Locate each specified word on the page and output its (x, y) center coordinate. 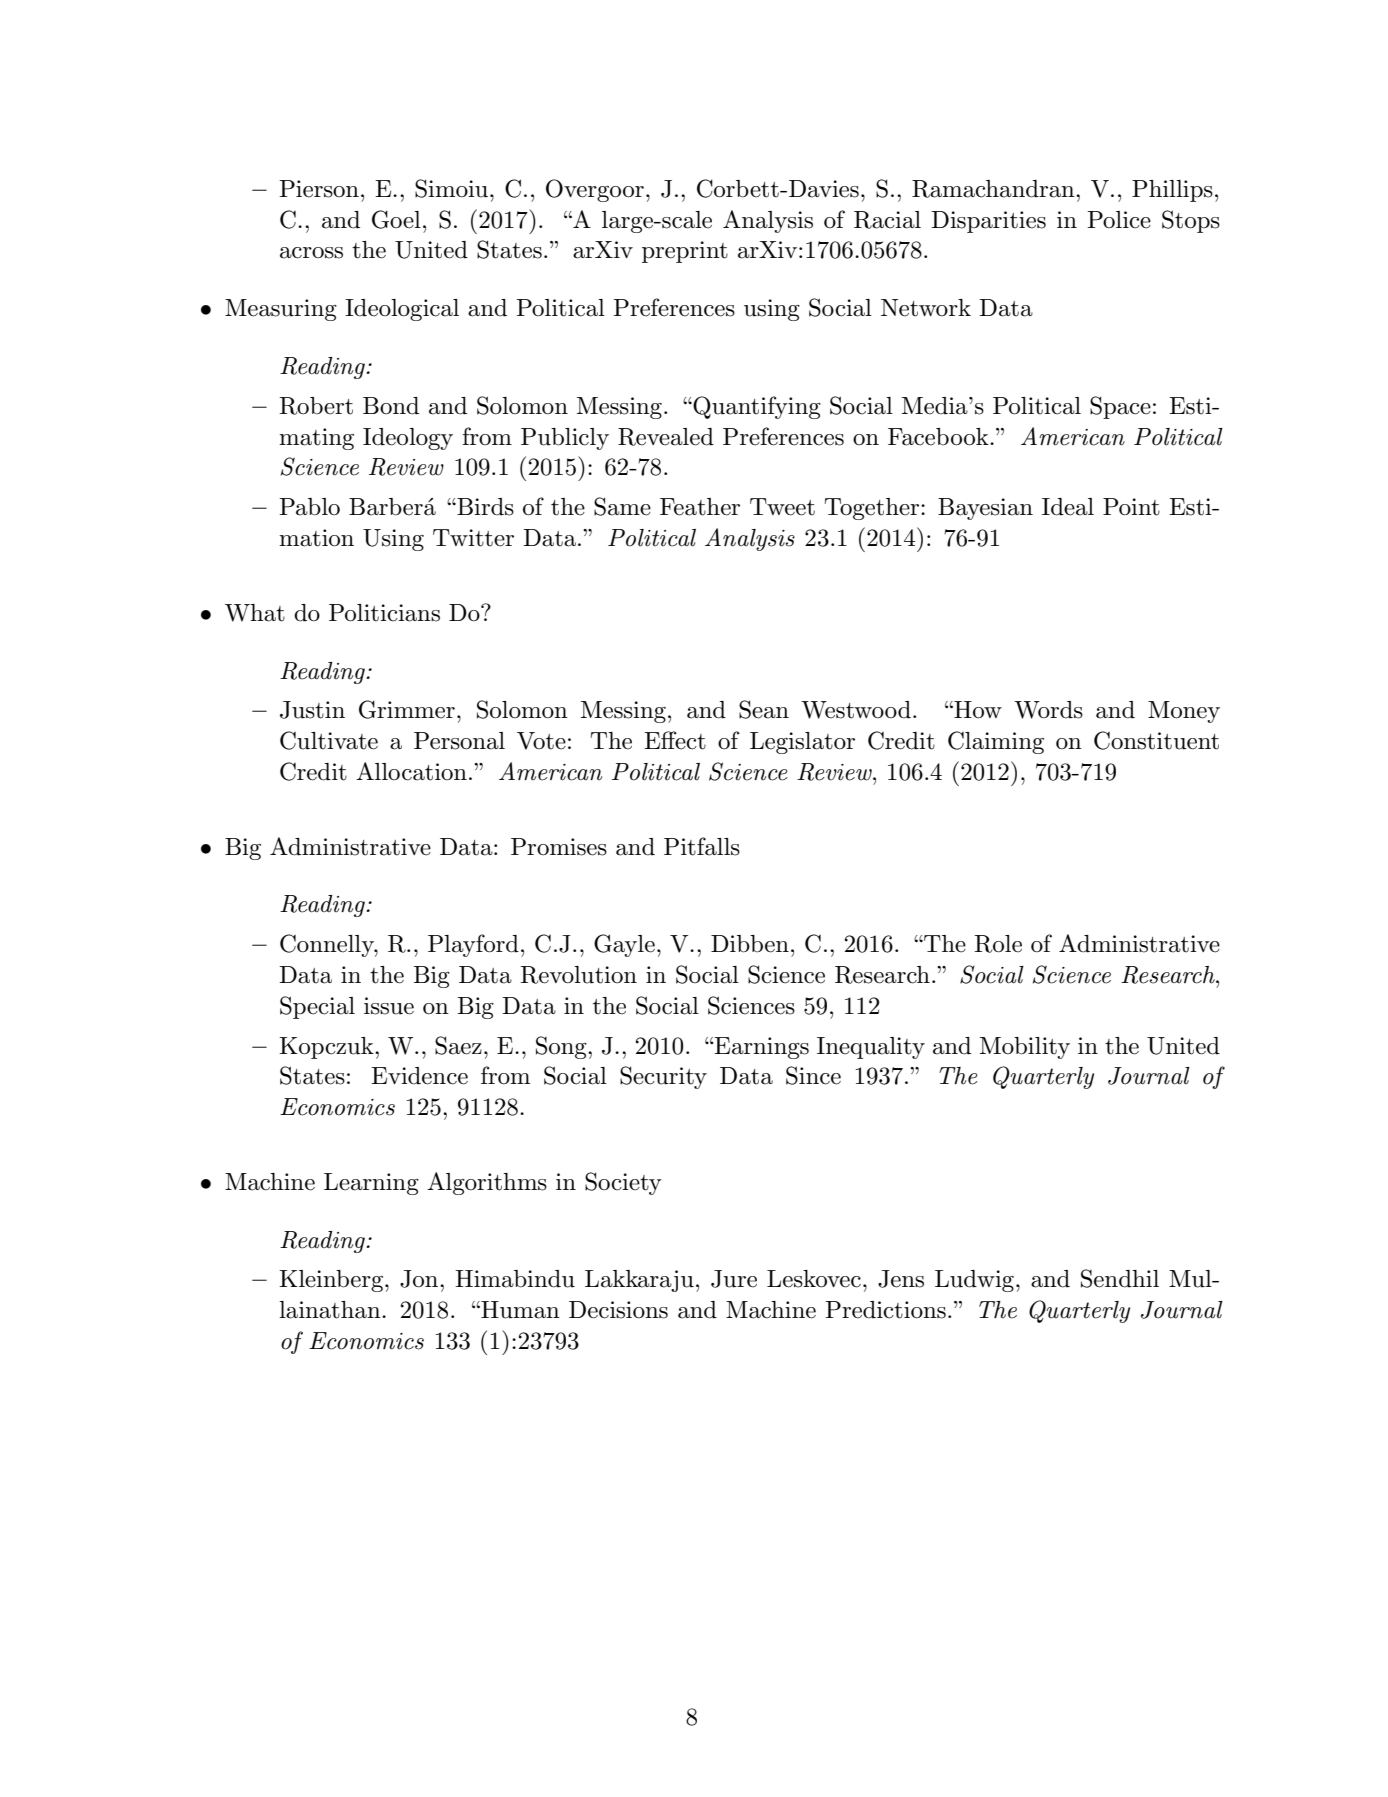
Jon (420, 1279)
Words (1048, 710)
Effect (675, 740)
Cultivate (329, 740)
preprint (685, 252)
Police (1119, 220)
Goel (396, 219)
